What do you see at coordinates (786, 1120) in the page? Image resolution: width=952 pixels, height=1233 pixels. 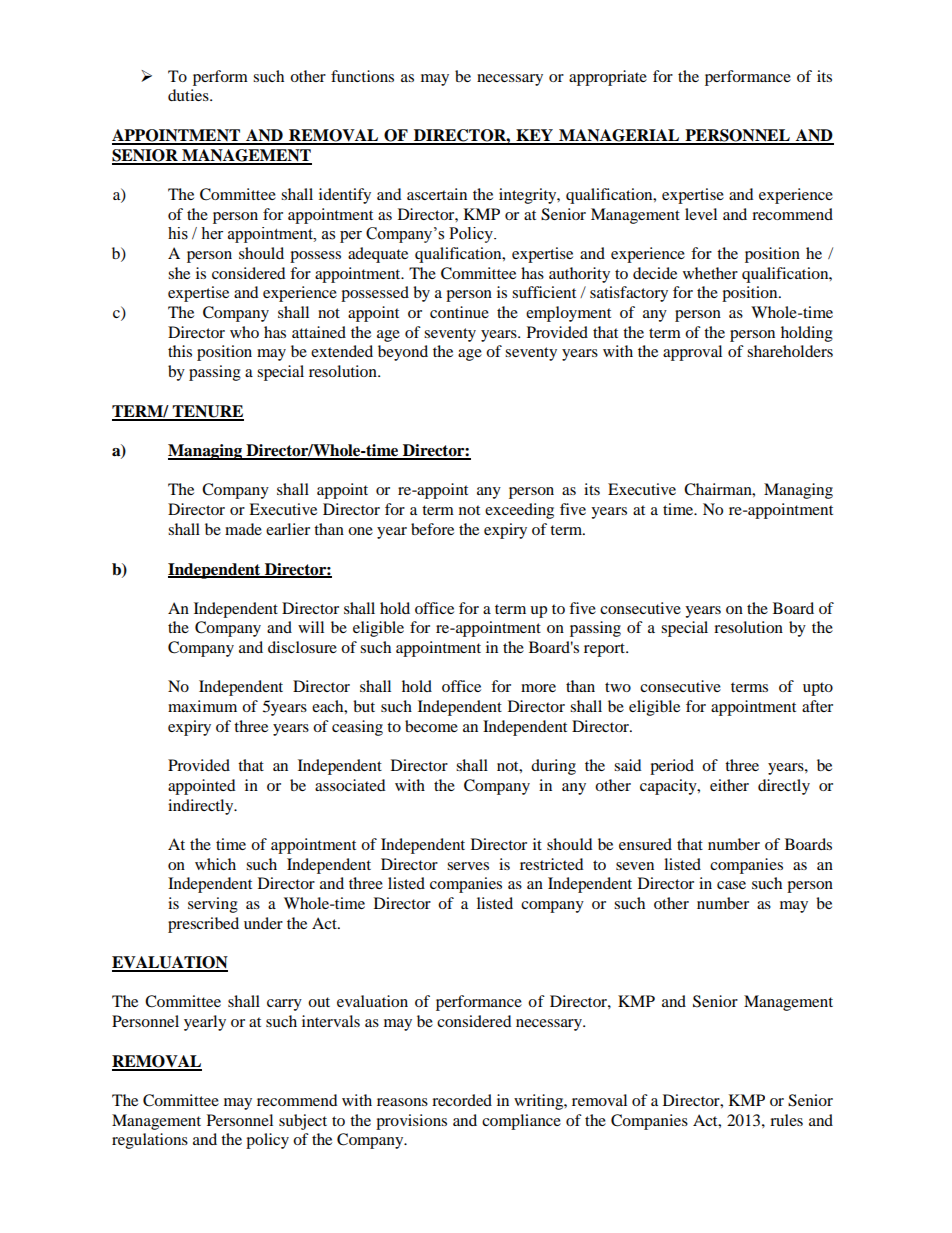 I see `rules` at bounding box center [786, 1120].
